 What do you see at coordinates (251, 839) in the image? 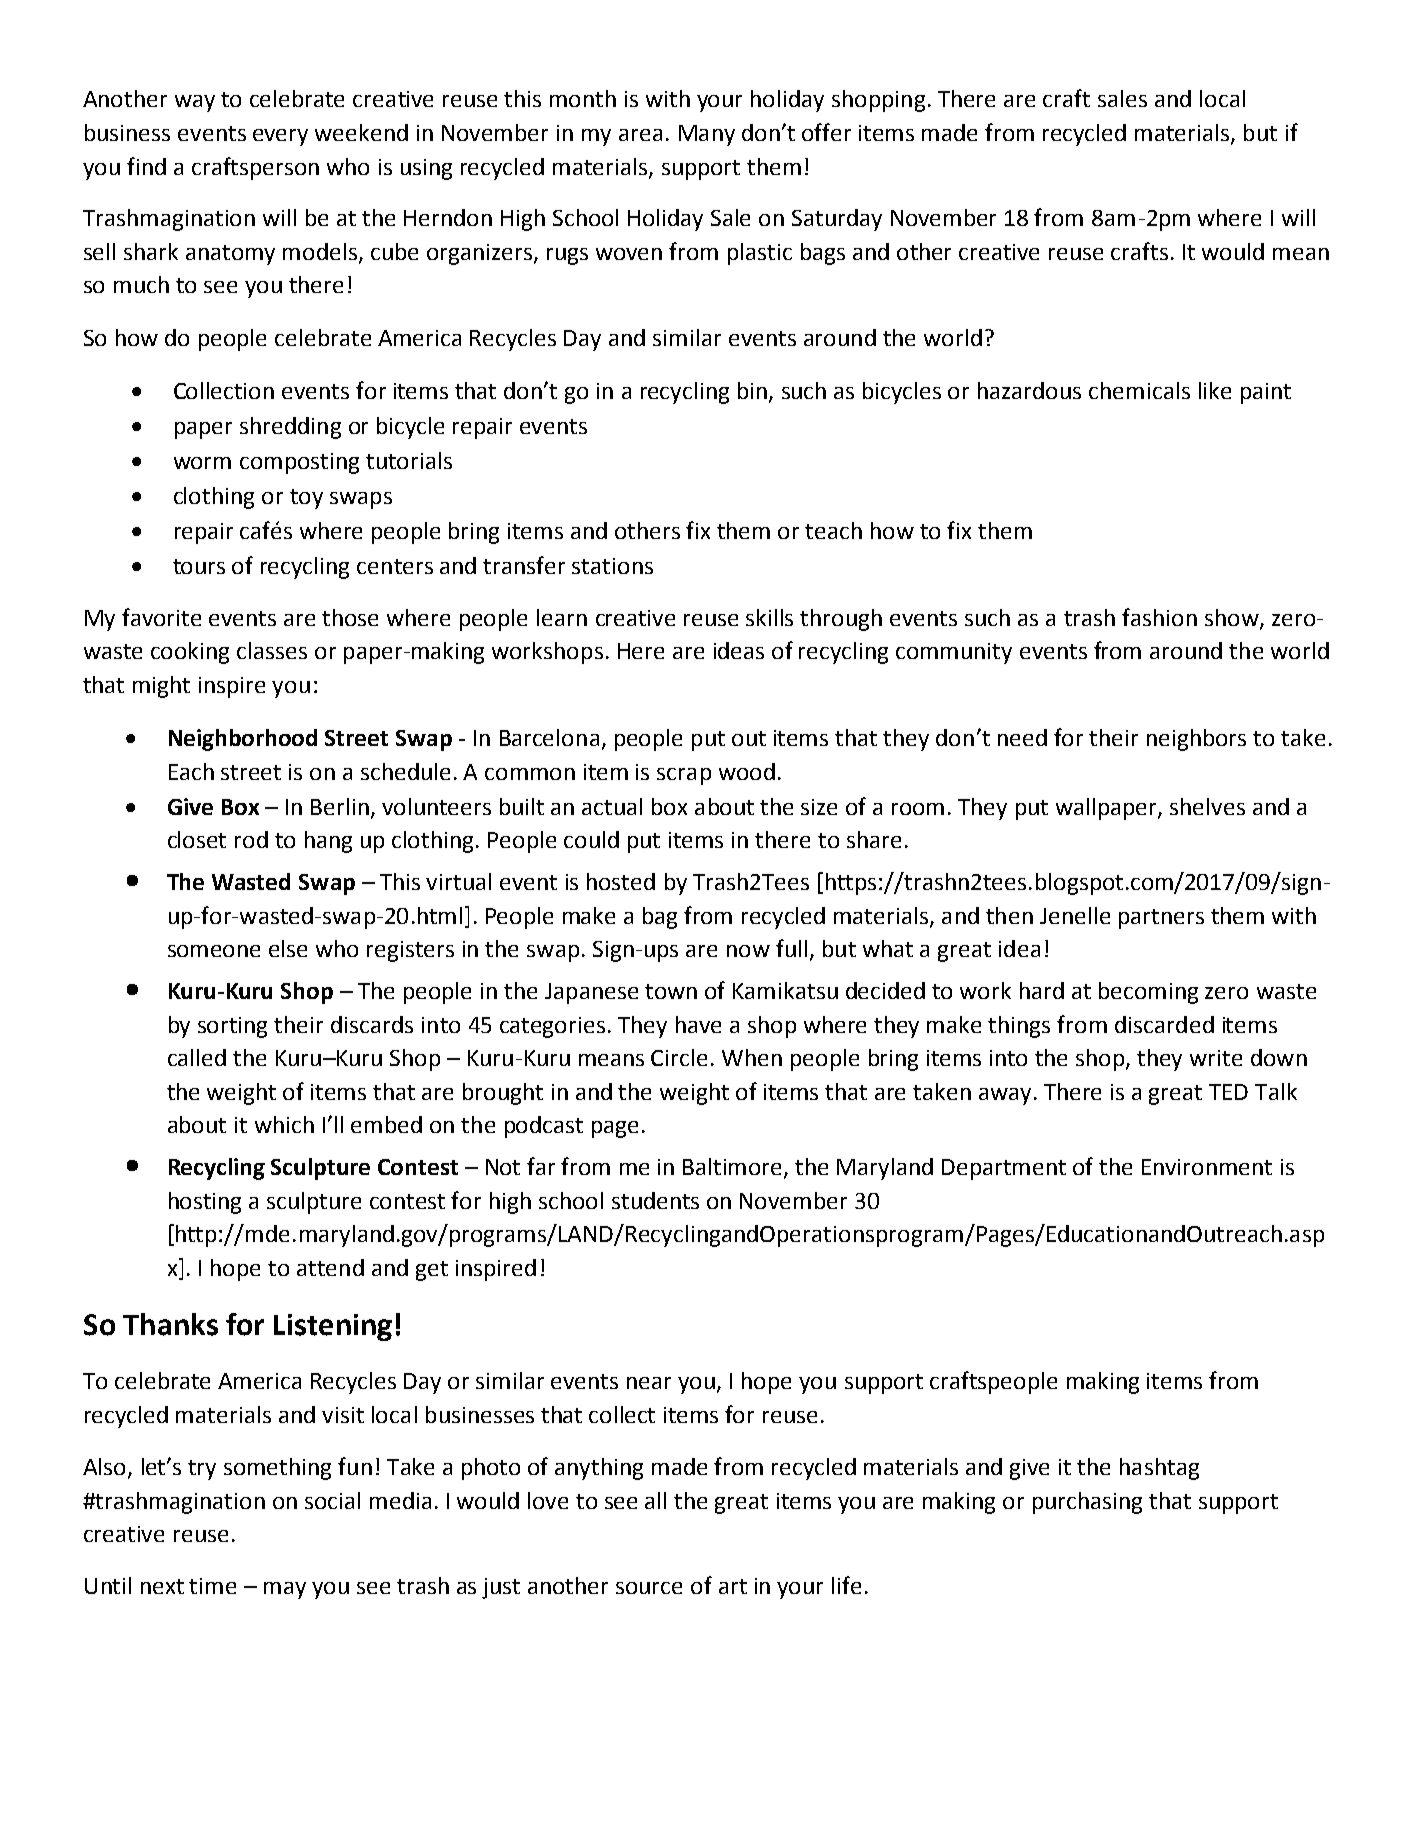
I see `rod` at bounding box center [251, 839].
